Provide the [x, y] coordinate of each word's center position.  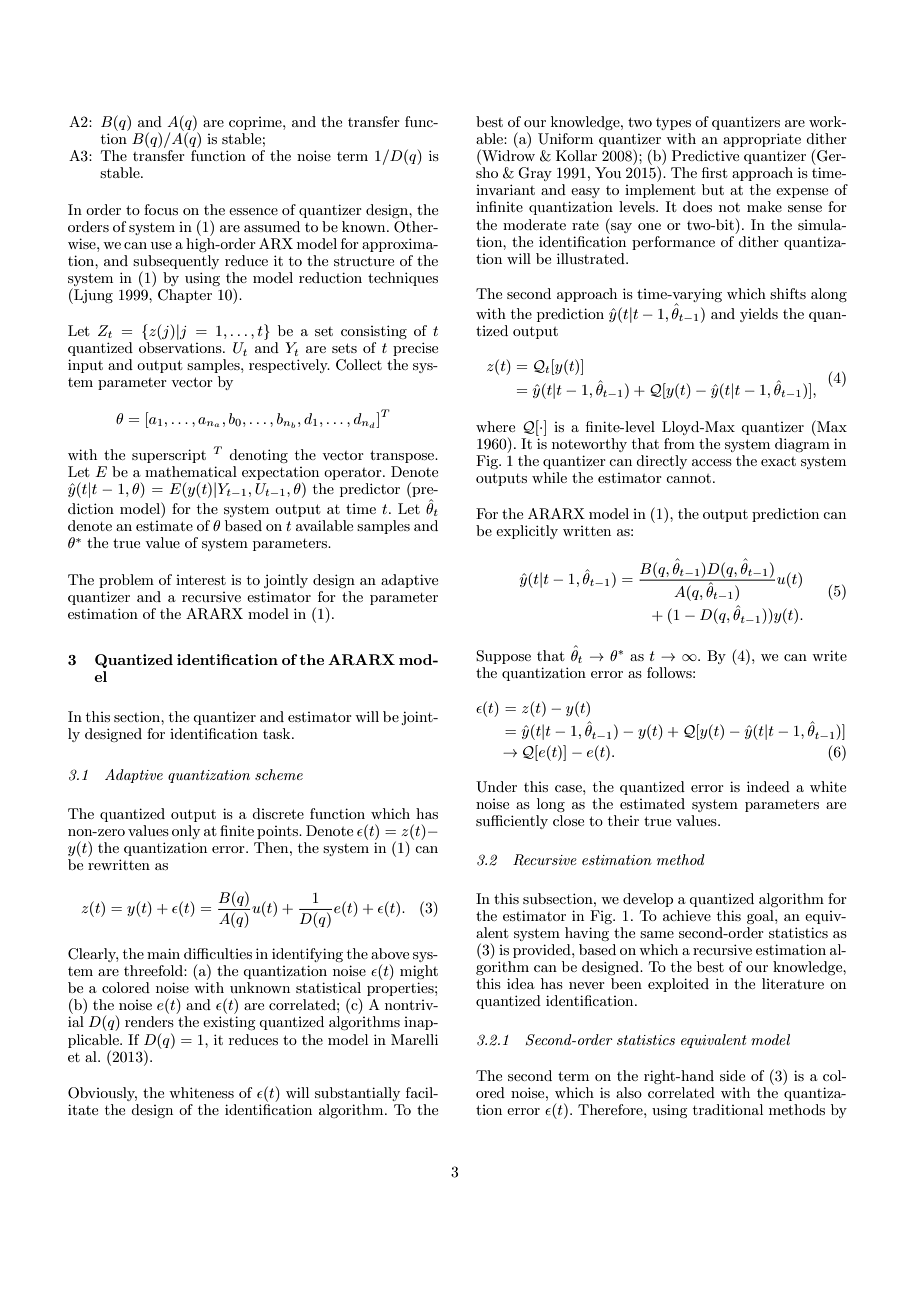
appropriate [762, 140]
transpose [403, 456]
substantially [357, 1094]
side [732, 1075]
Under [496, 787]
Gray [535, 174]
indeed [768, 786]
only [186, 832]
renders [149, 1021]
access [712, 462]
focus [161, 209]
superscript [169, 456]
